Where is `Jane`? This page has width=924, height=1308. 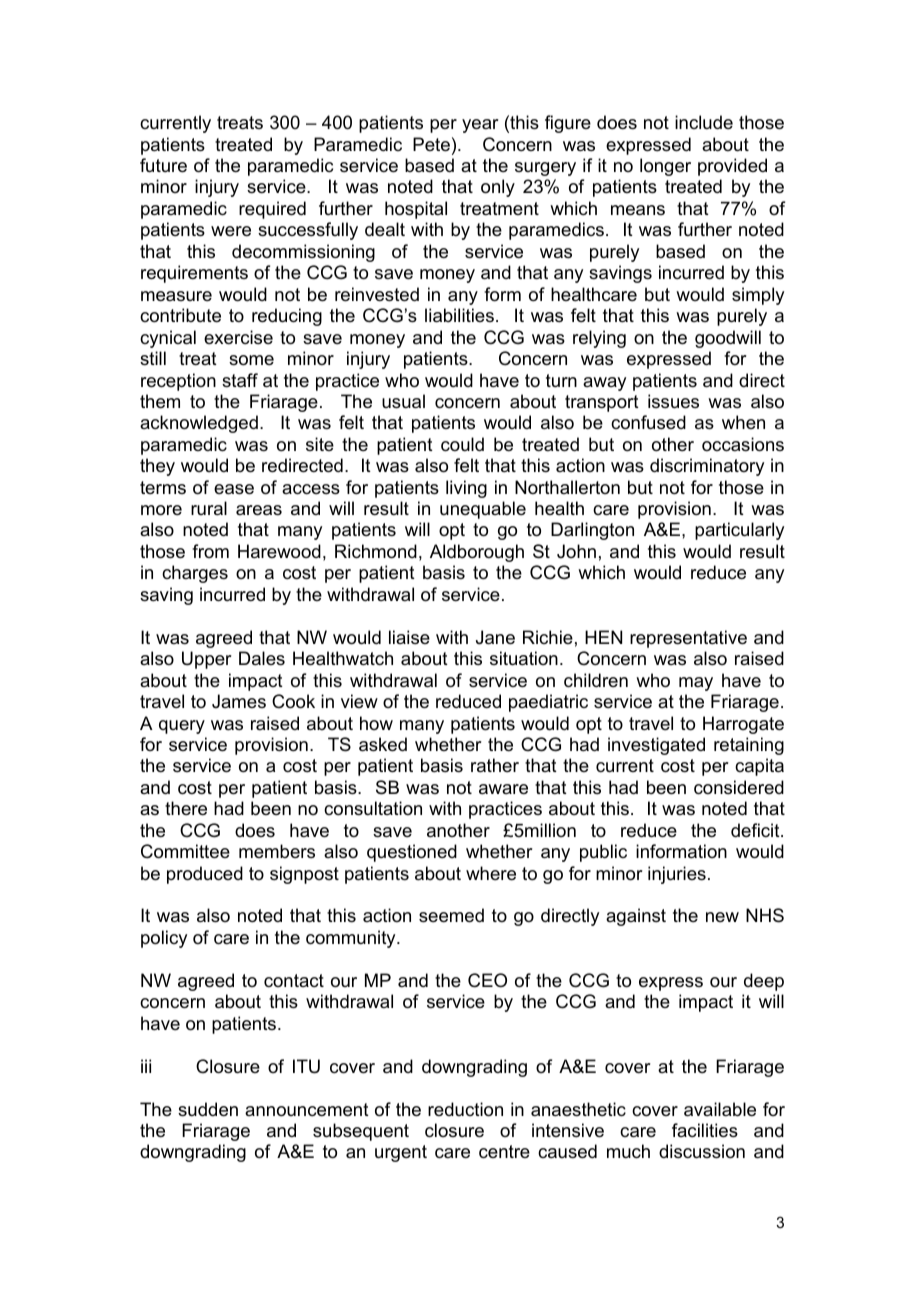
Jane is located at coordinates (495, 637).
